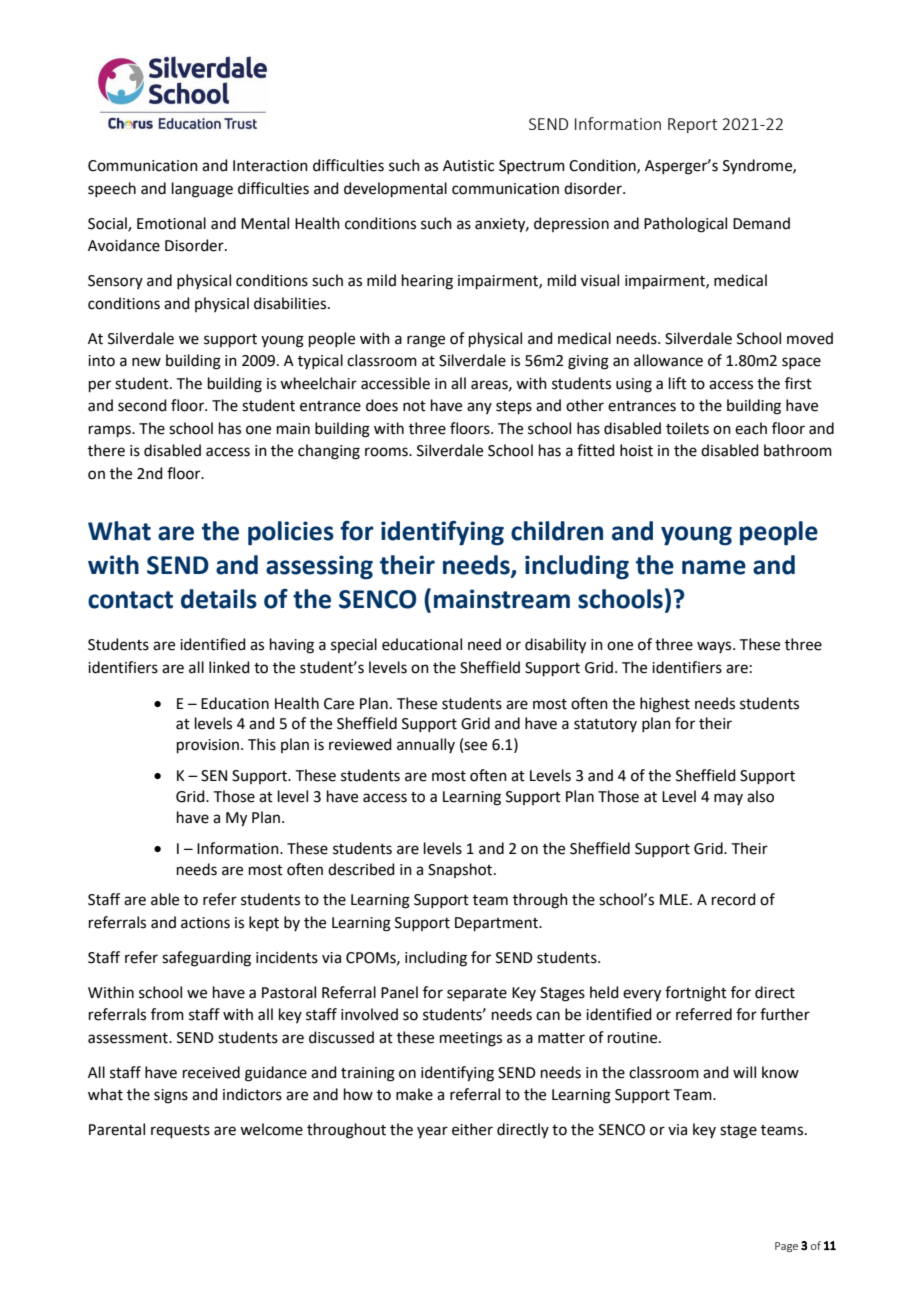 This screenshot has height=1308, width=924. I want to click on safeguarding, so click(206, 959).
